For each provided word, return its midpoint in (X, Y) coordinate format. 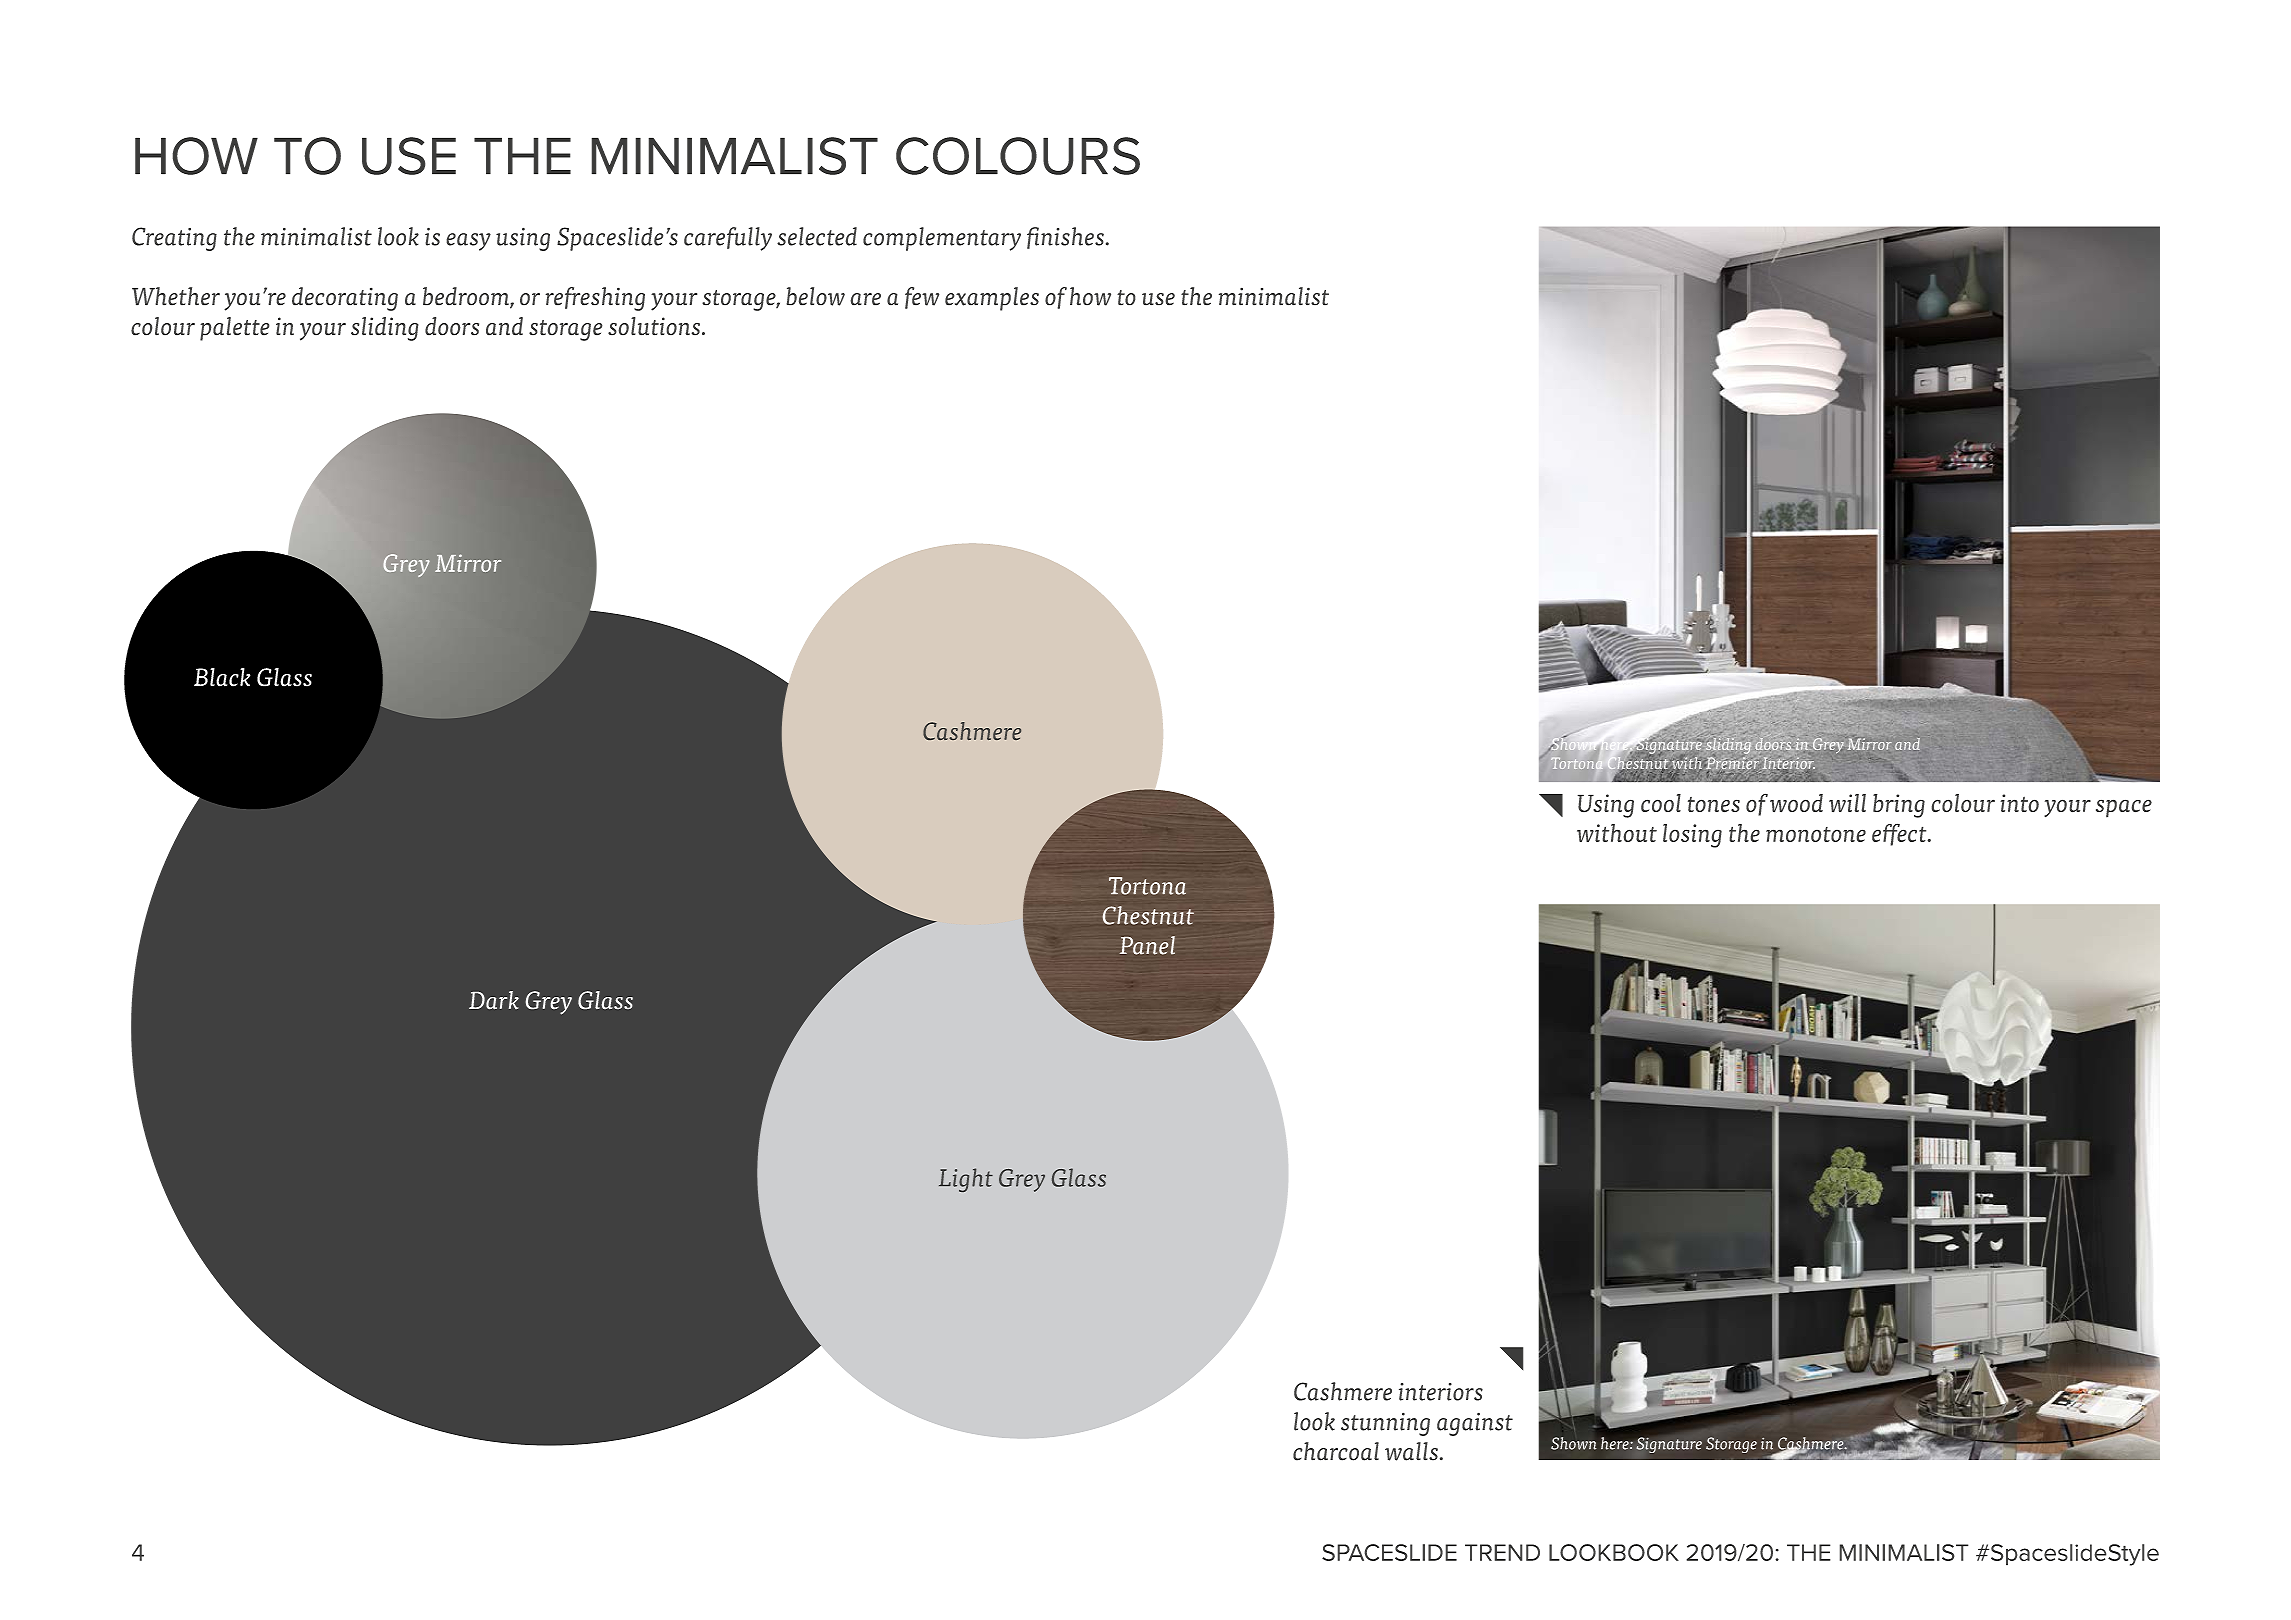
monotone (1816, 834)
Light (966, 1180)
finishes (1065, 238)
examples (992, 299)
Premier (1731, 764)
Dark (494, 1000)
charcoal (1336, 1451)
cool (1661, 803)
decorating (345, 299)
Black (222, 677)
